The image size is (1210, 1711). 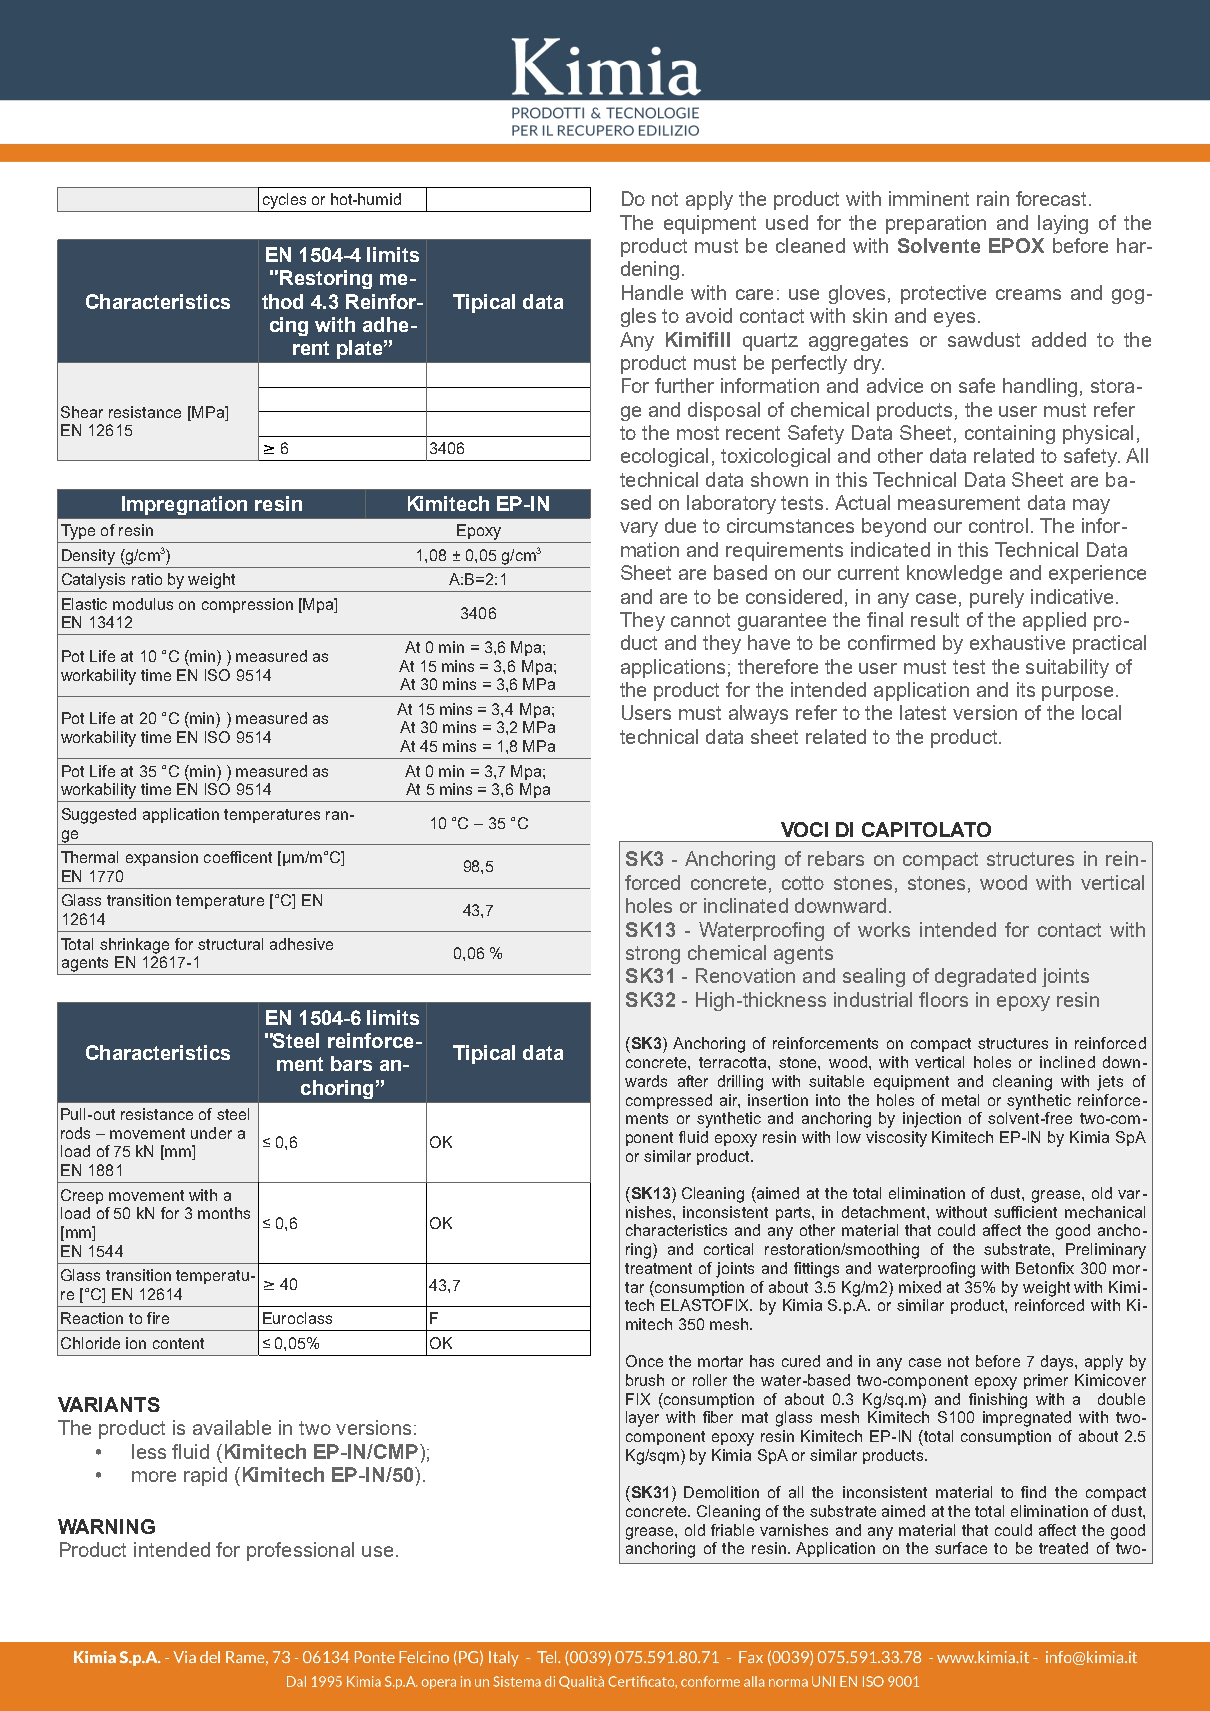 I want to click on cycles, so click(x=284, y=201).
